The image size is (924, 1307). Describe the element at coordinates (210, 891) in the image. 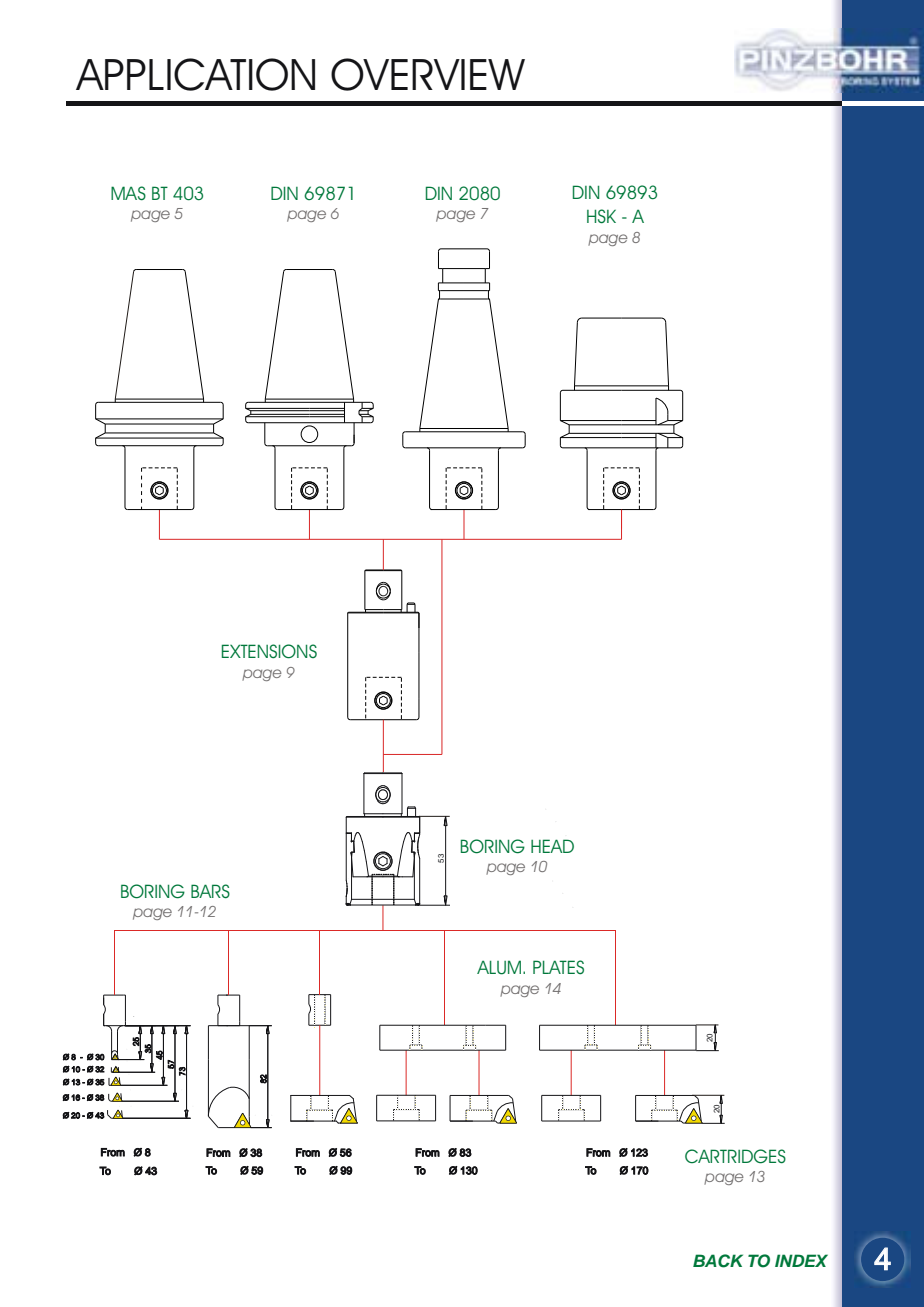

I see `BARS` at that location.
